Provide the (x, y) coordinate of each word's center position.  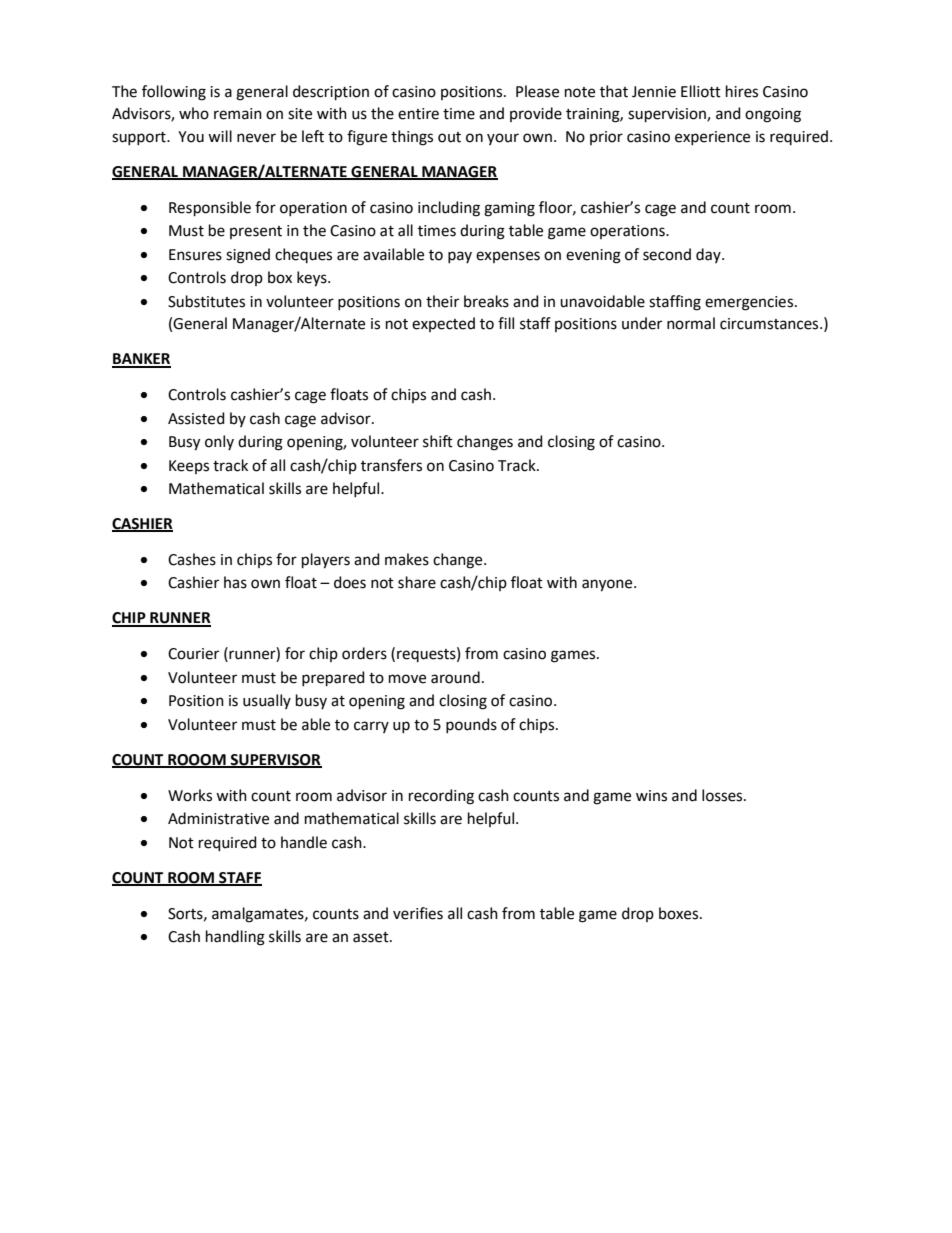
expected (443, 324)
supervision (668, 115)
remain (238, 114)
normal (691, 323)
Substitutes (206, 301)
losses (723, 795)
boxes (680, 913)
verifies (418, 913)
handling (235, 938)
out (449, 137)
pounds (471, 725)
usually (267, 701)
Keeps (189, 467)
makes (407, 559)
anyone (608, 585)
